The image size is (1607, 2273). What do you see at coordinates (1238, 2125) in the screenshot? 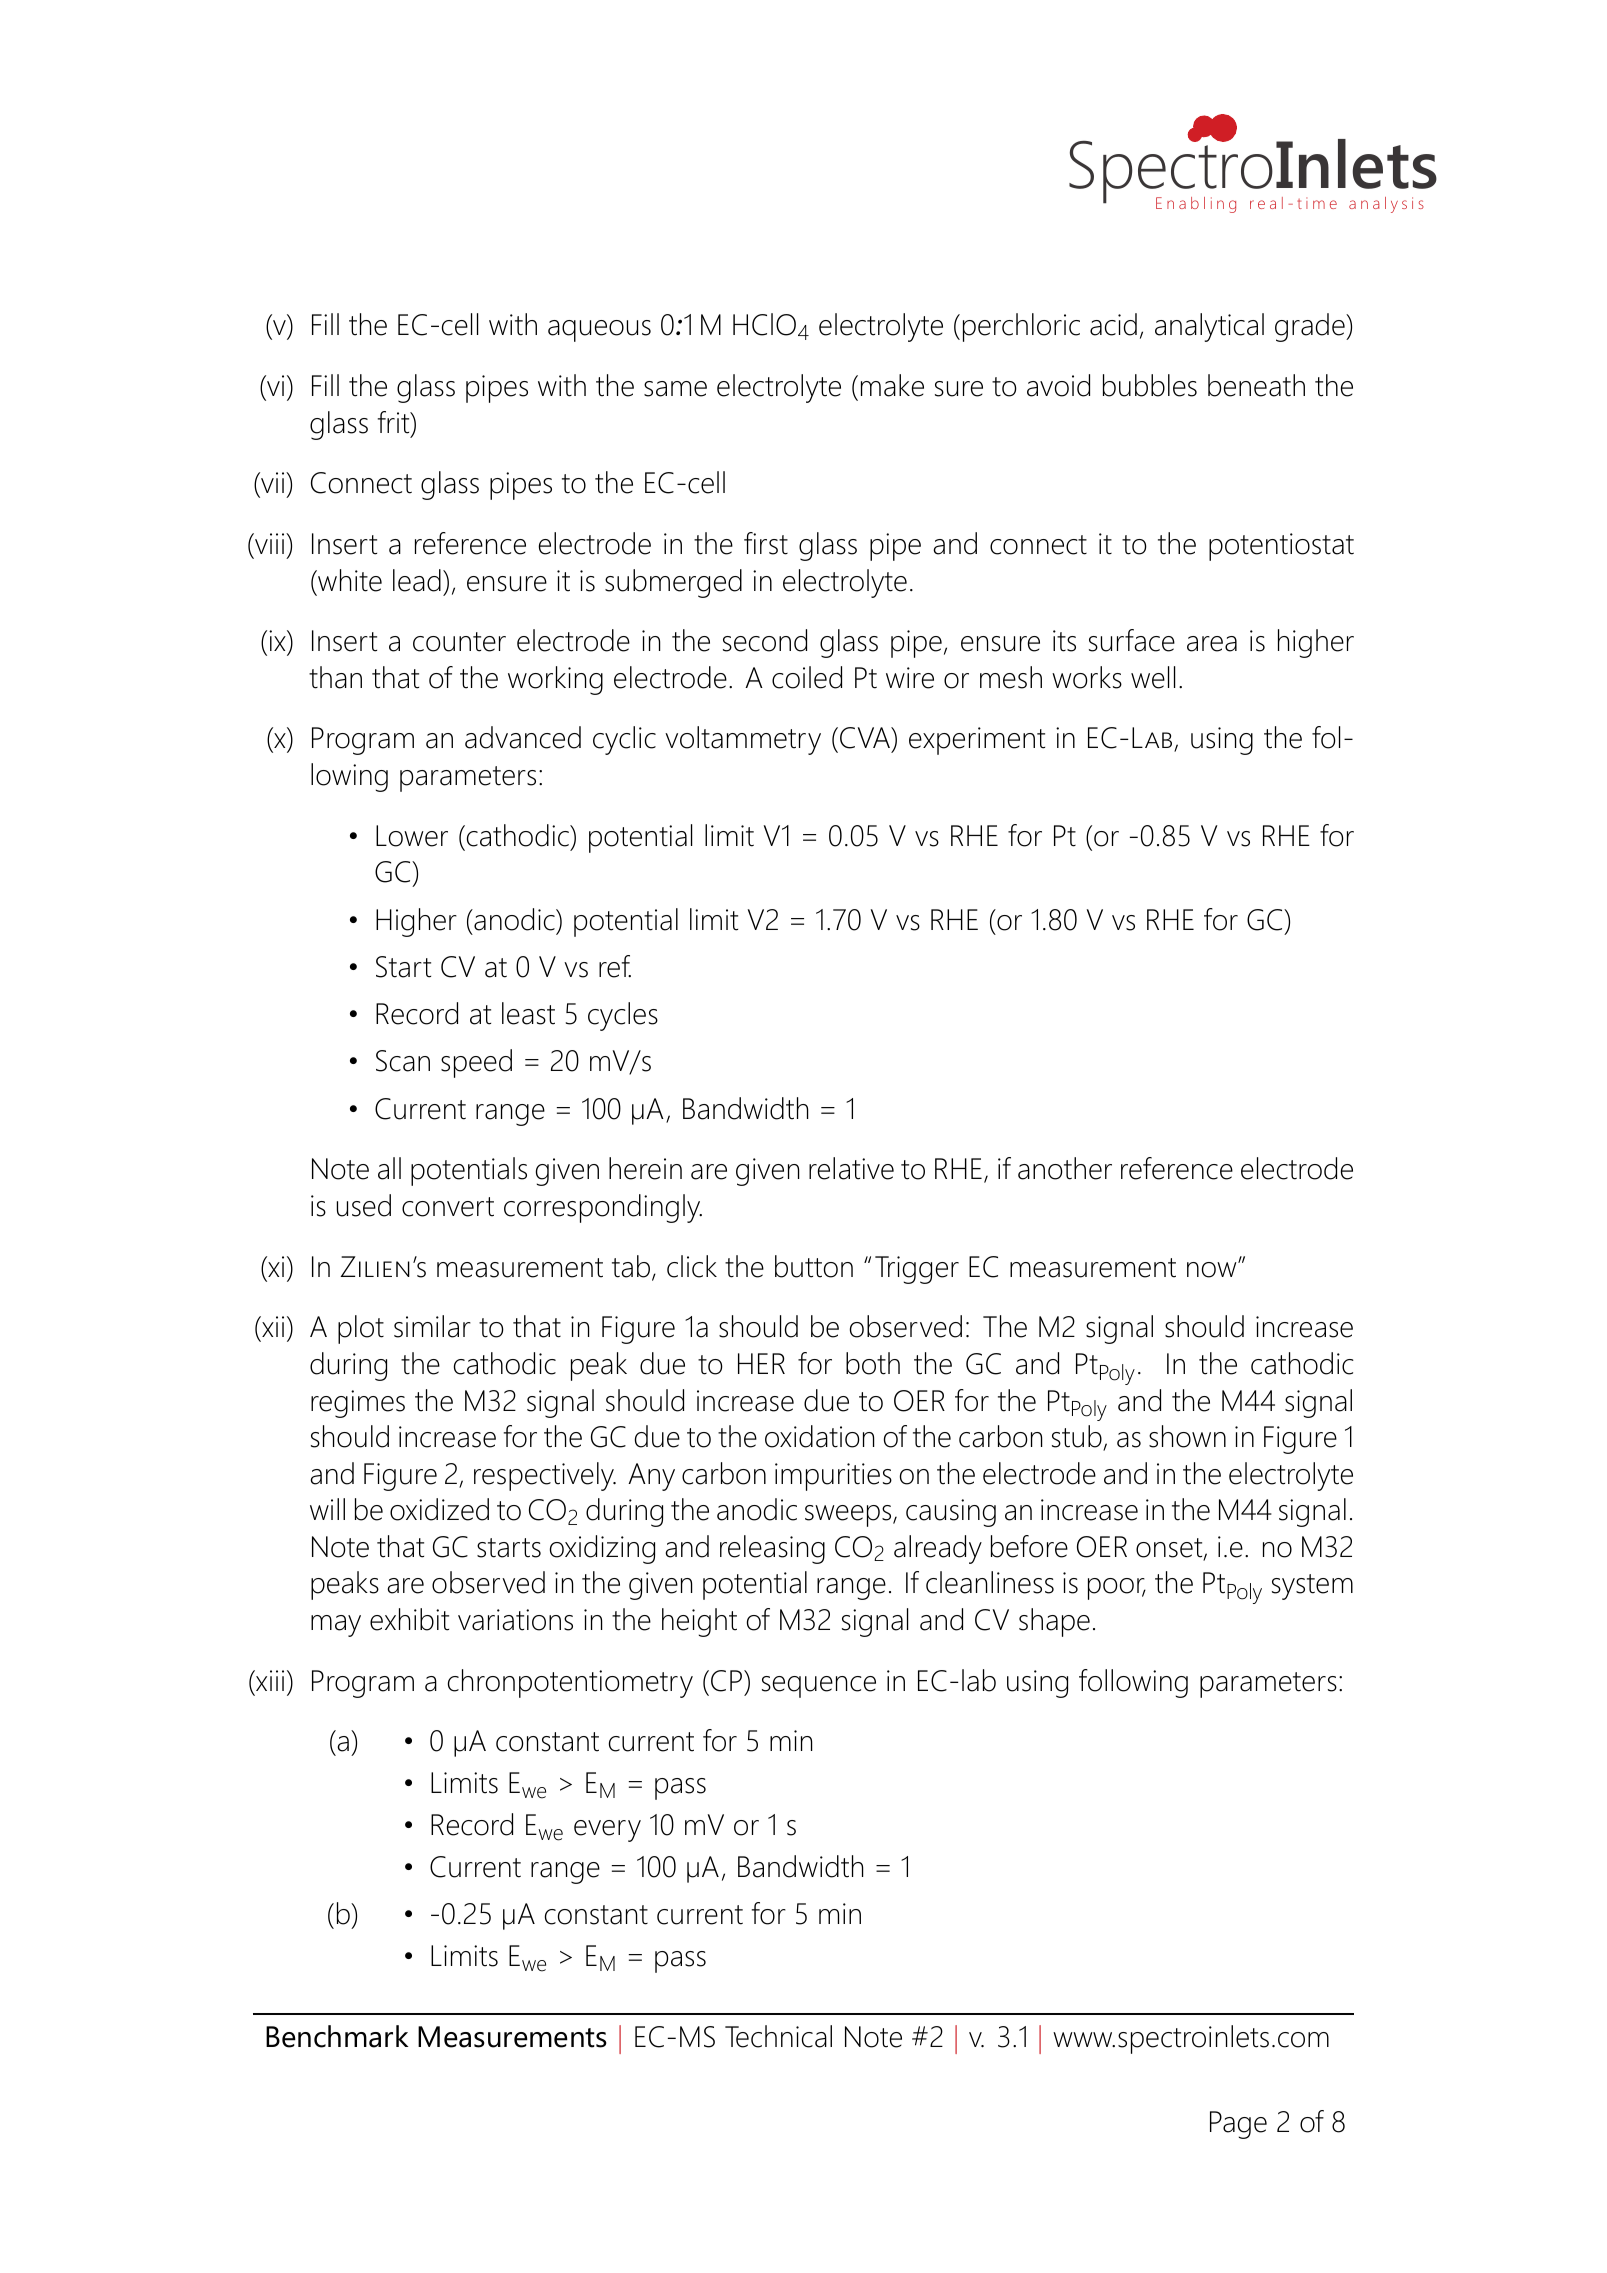
I see `Page` at bounding box center [1238, 2125].
